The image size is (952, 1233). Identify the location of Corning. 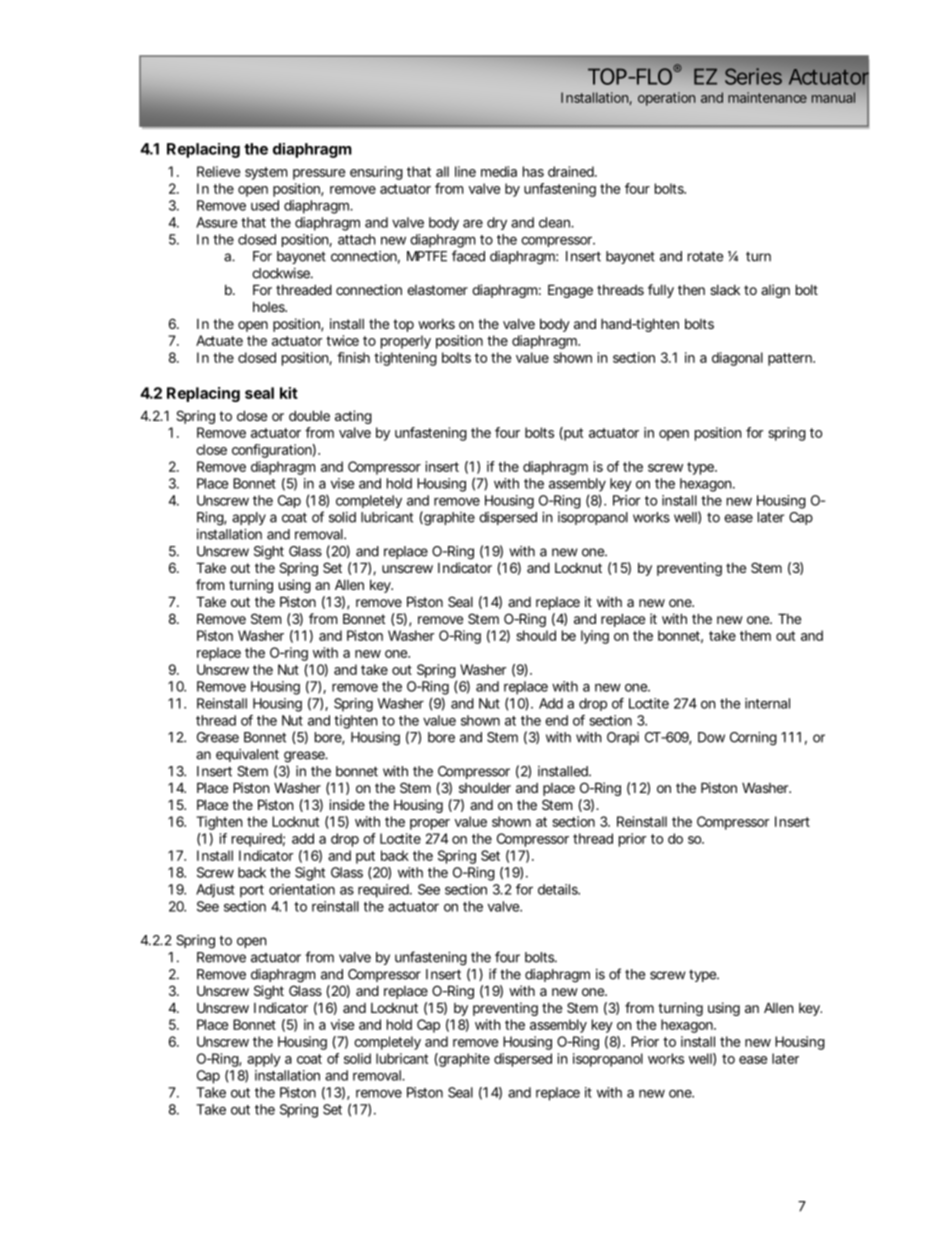
(753, 739).
